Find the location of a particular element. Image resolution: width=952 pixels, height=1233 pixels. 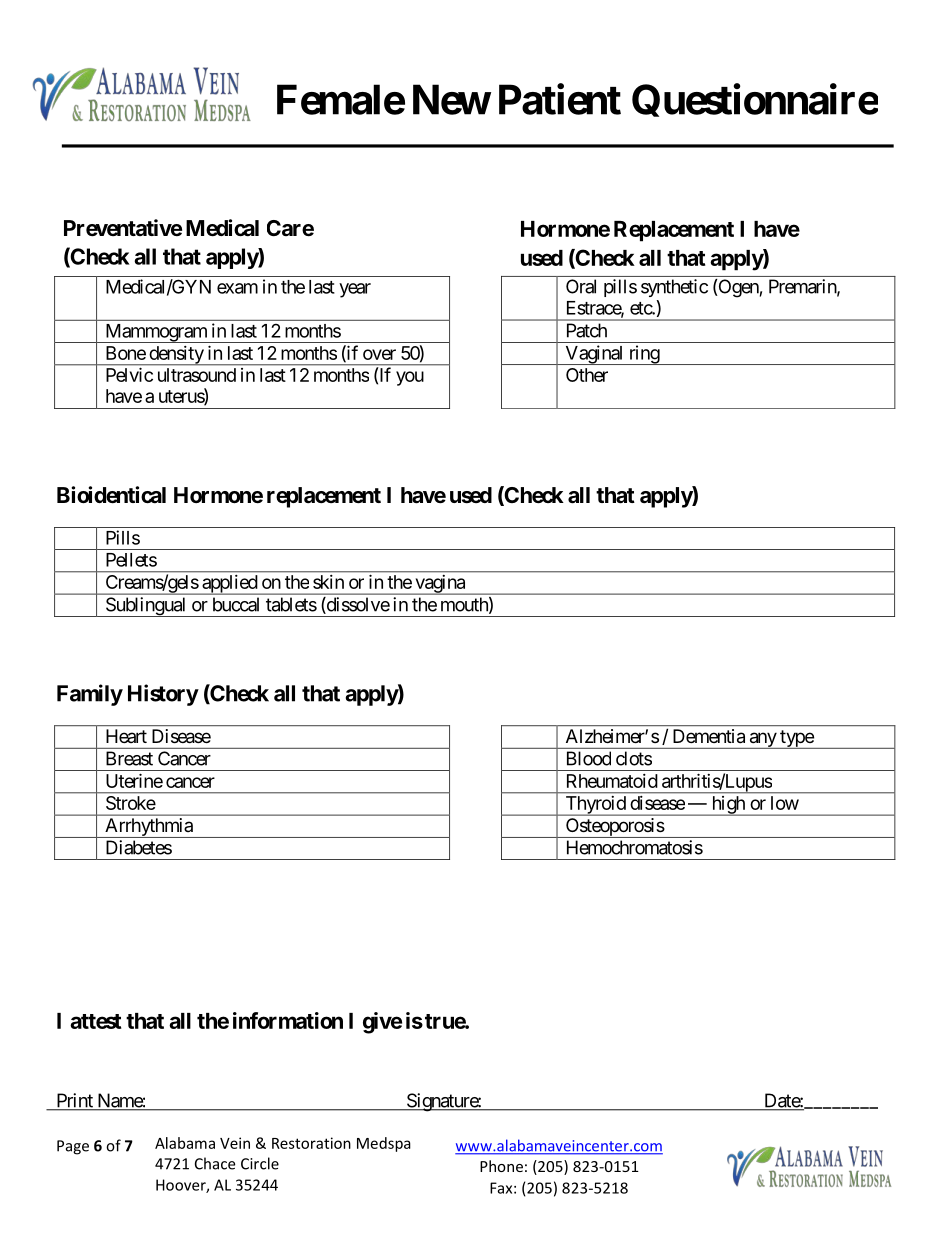

Oral is located at coordinates (581, 286).
